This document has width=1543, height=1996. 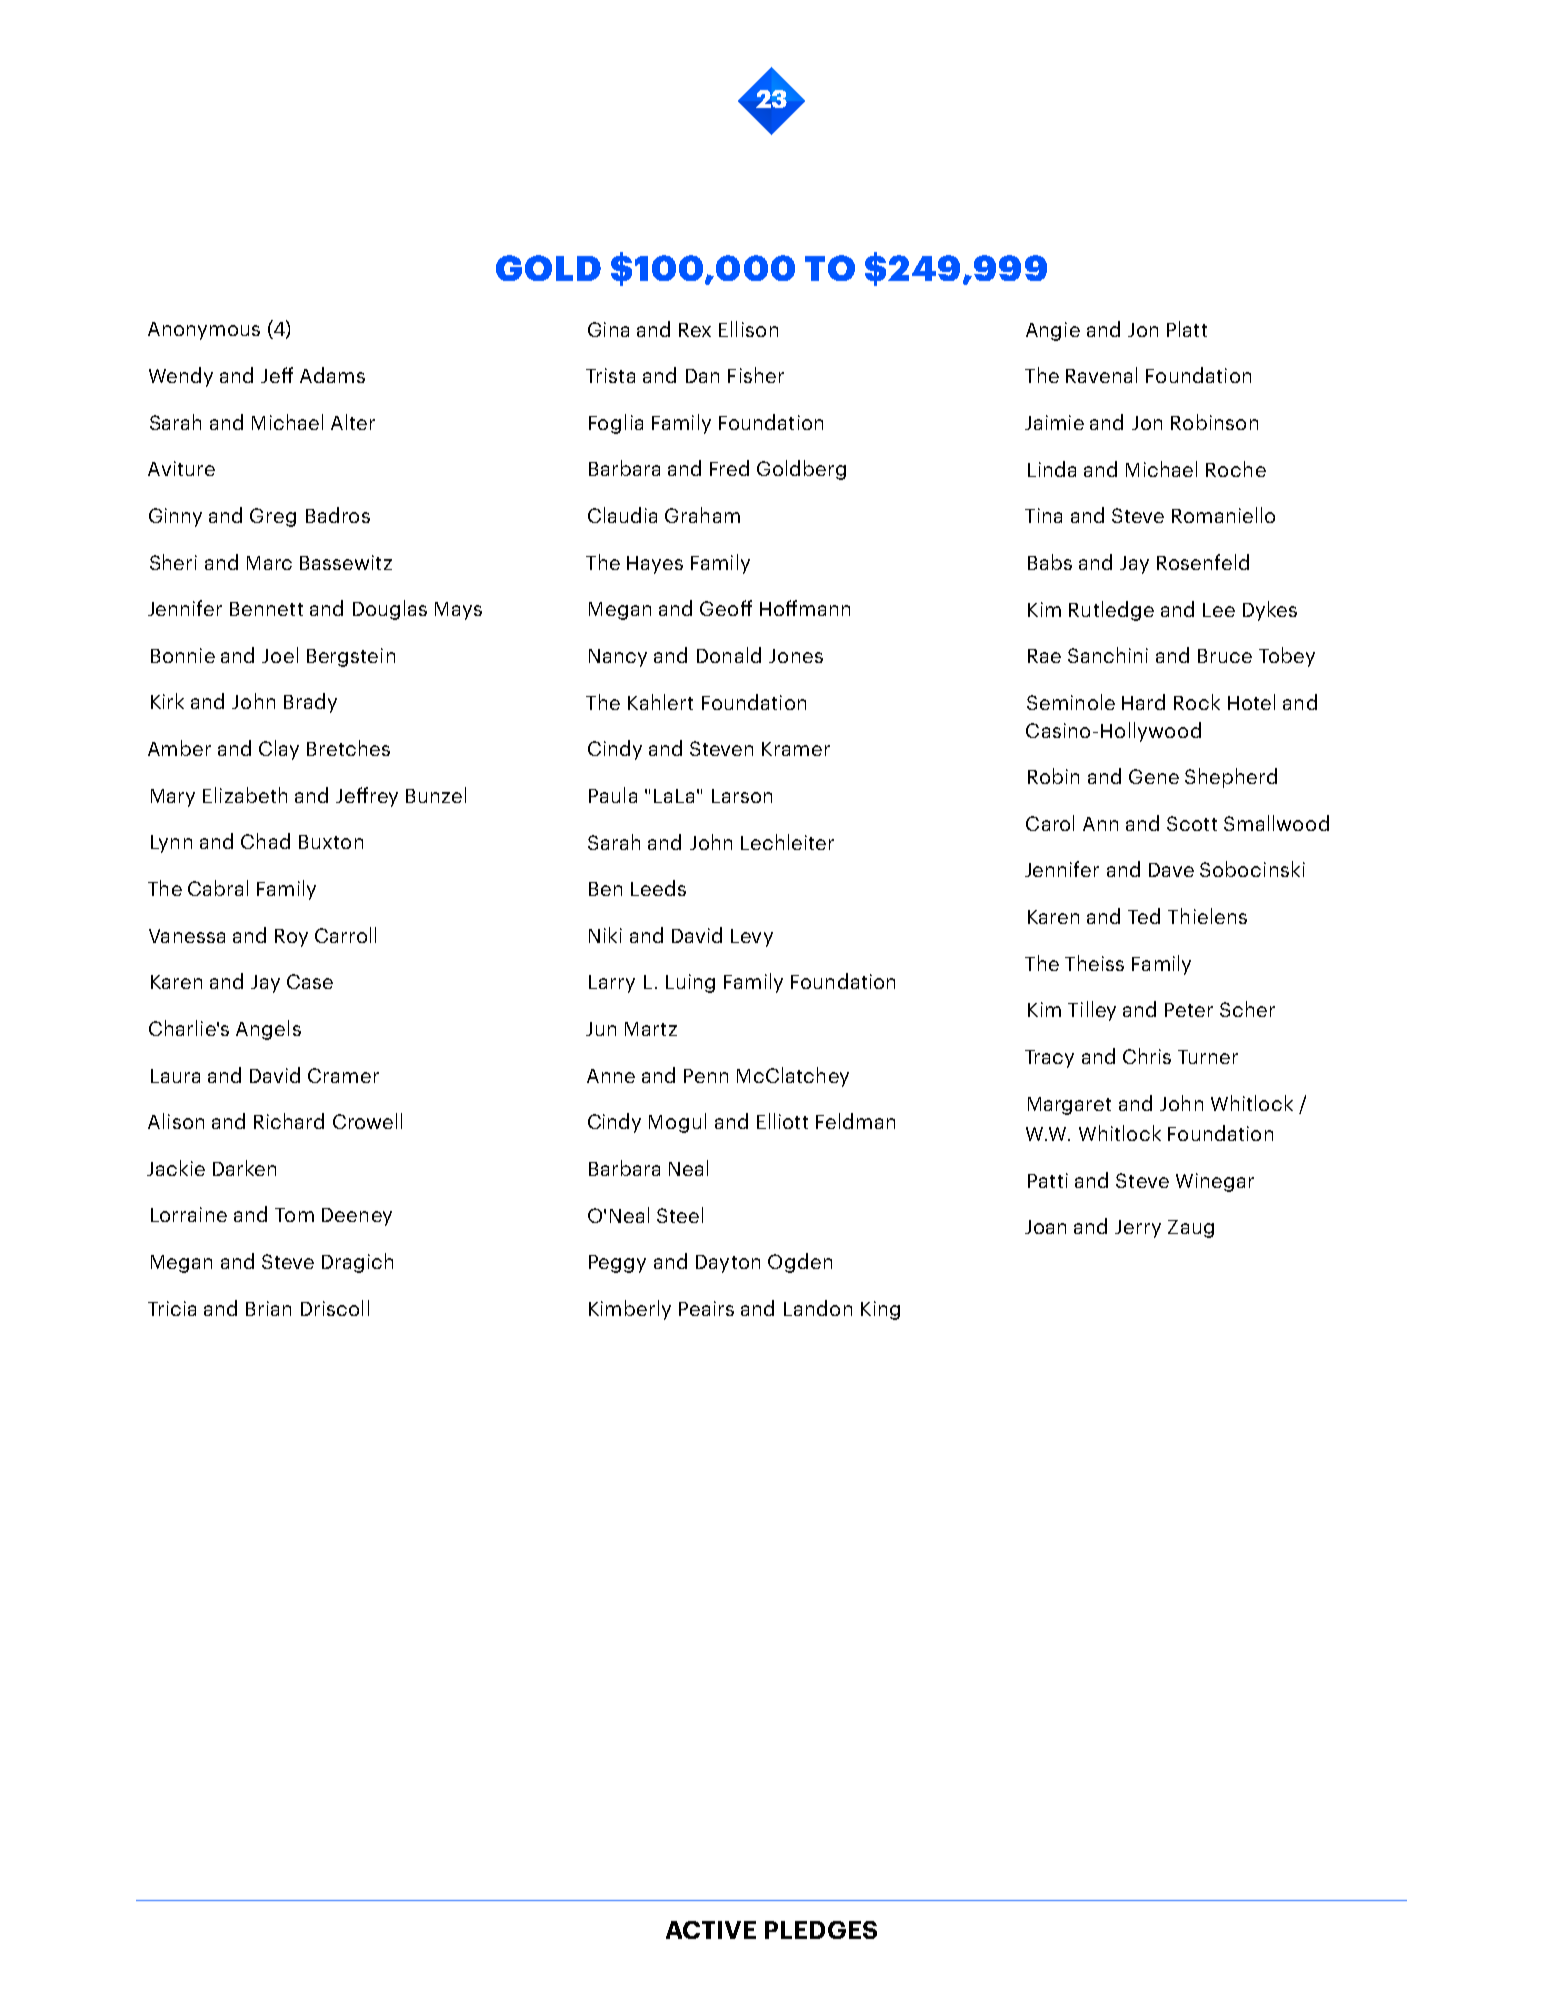 I want to click on Levy, so click(x=752, y=938).
